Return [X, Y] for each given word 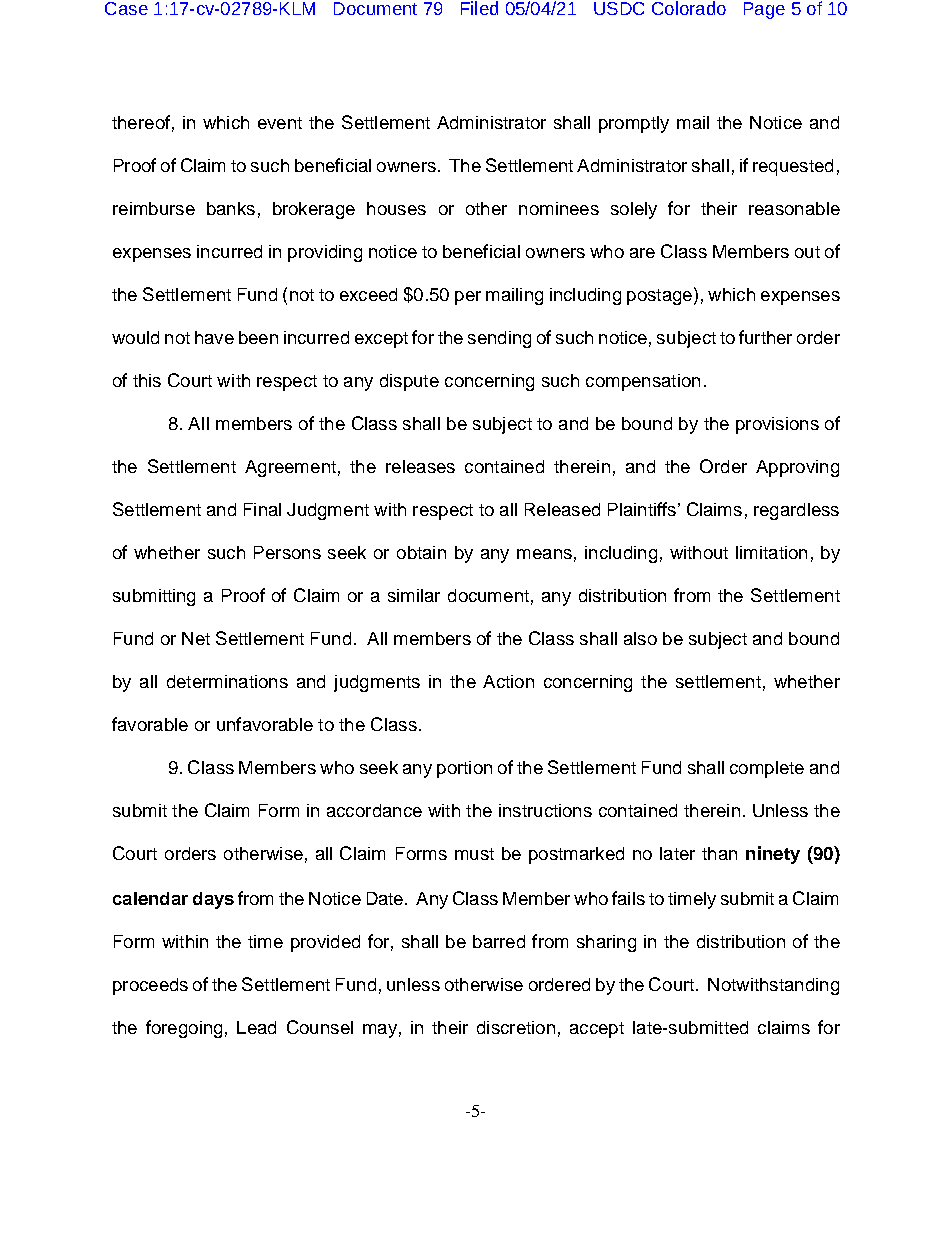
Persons [287, 552]
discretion [516, 1027]
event [280, 123]
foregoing [184, 1029]
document [488, 595]
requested [793, 167]
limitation [771, 552]
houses [396, 208]
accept [597, 1030]
